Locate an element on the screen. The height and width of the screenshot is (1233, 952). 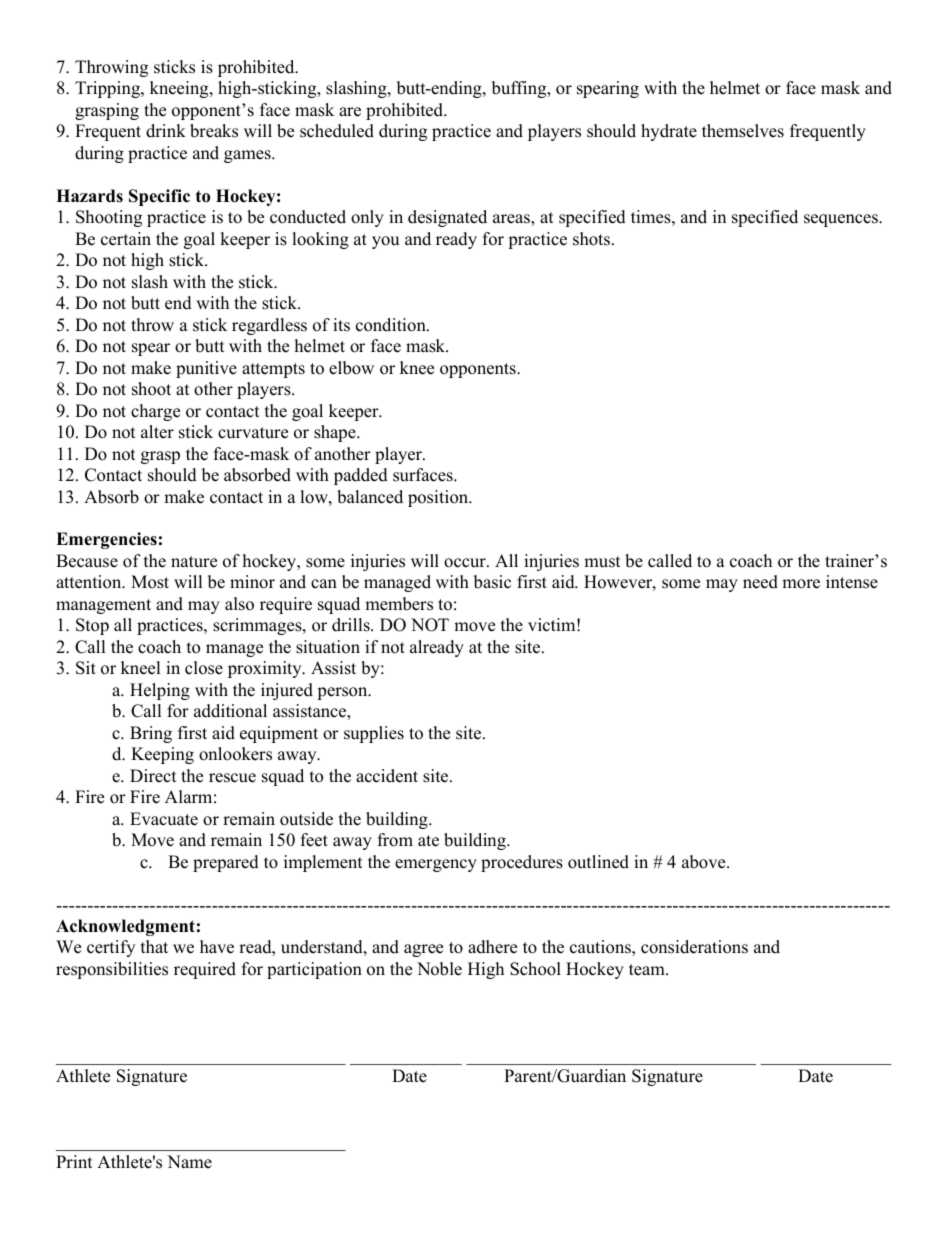
designated is located at coordinates (447, 218).
